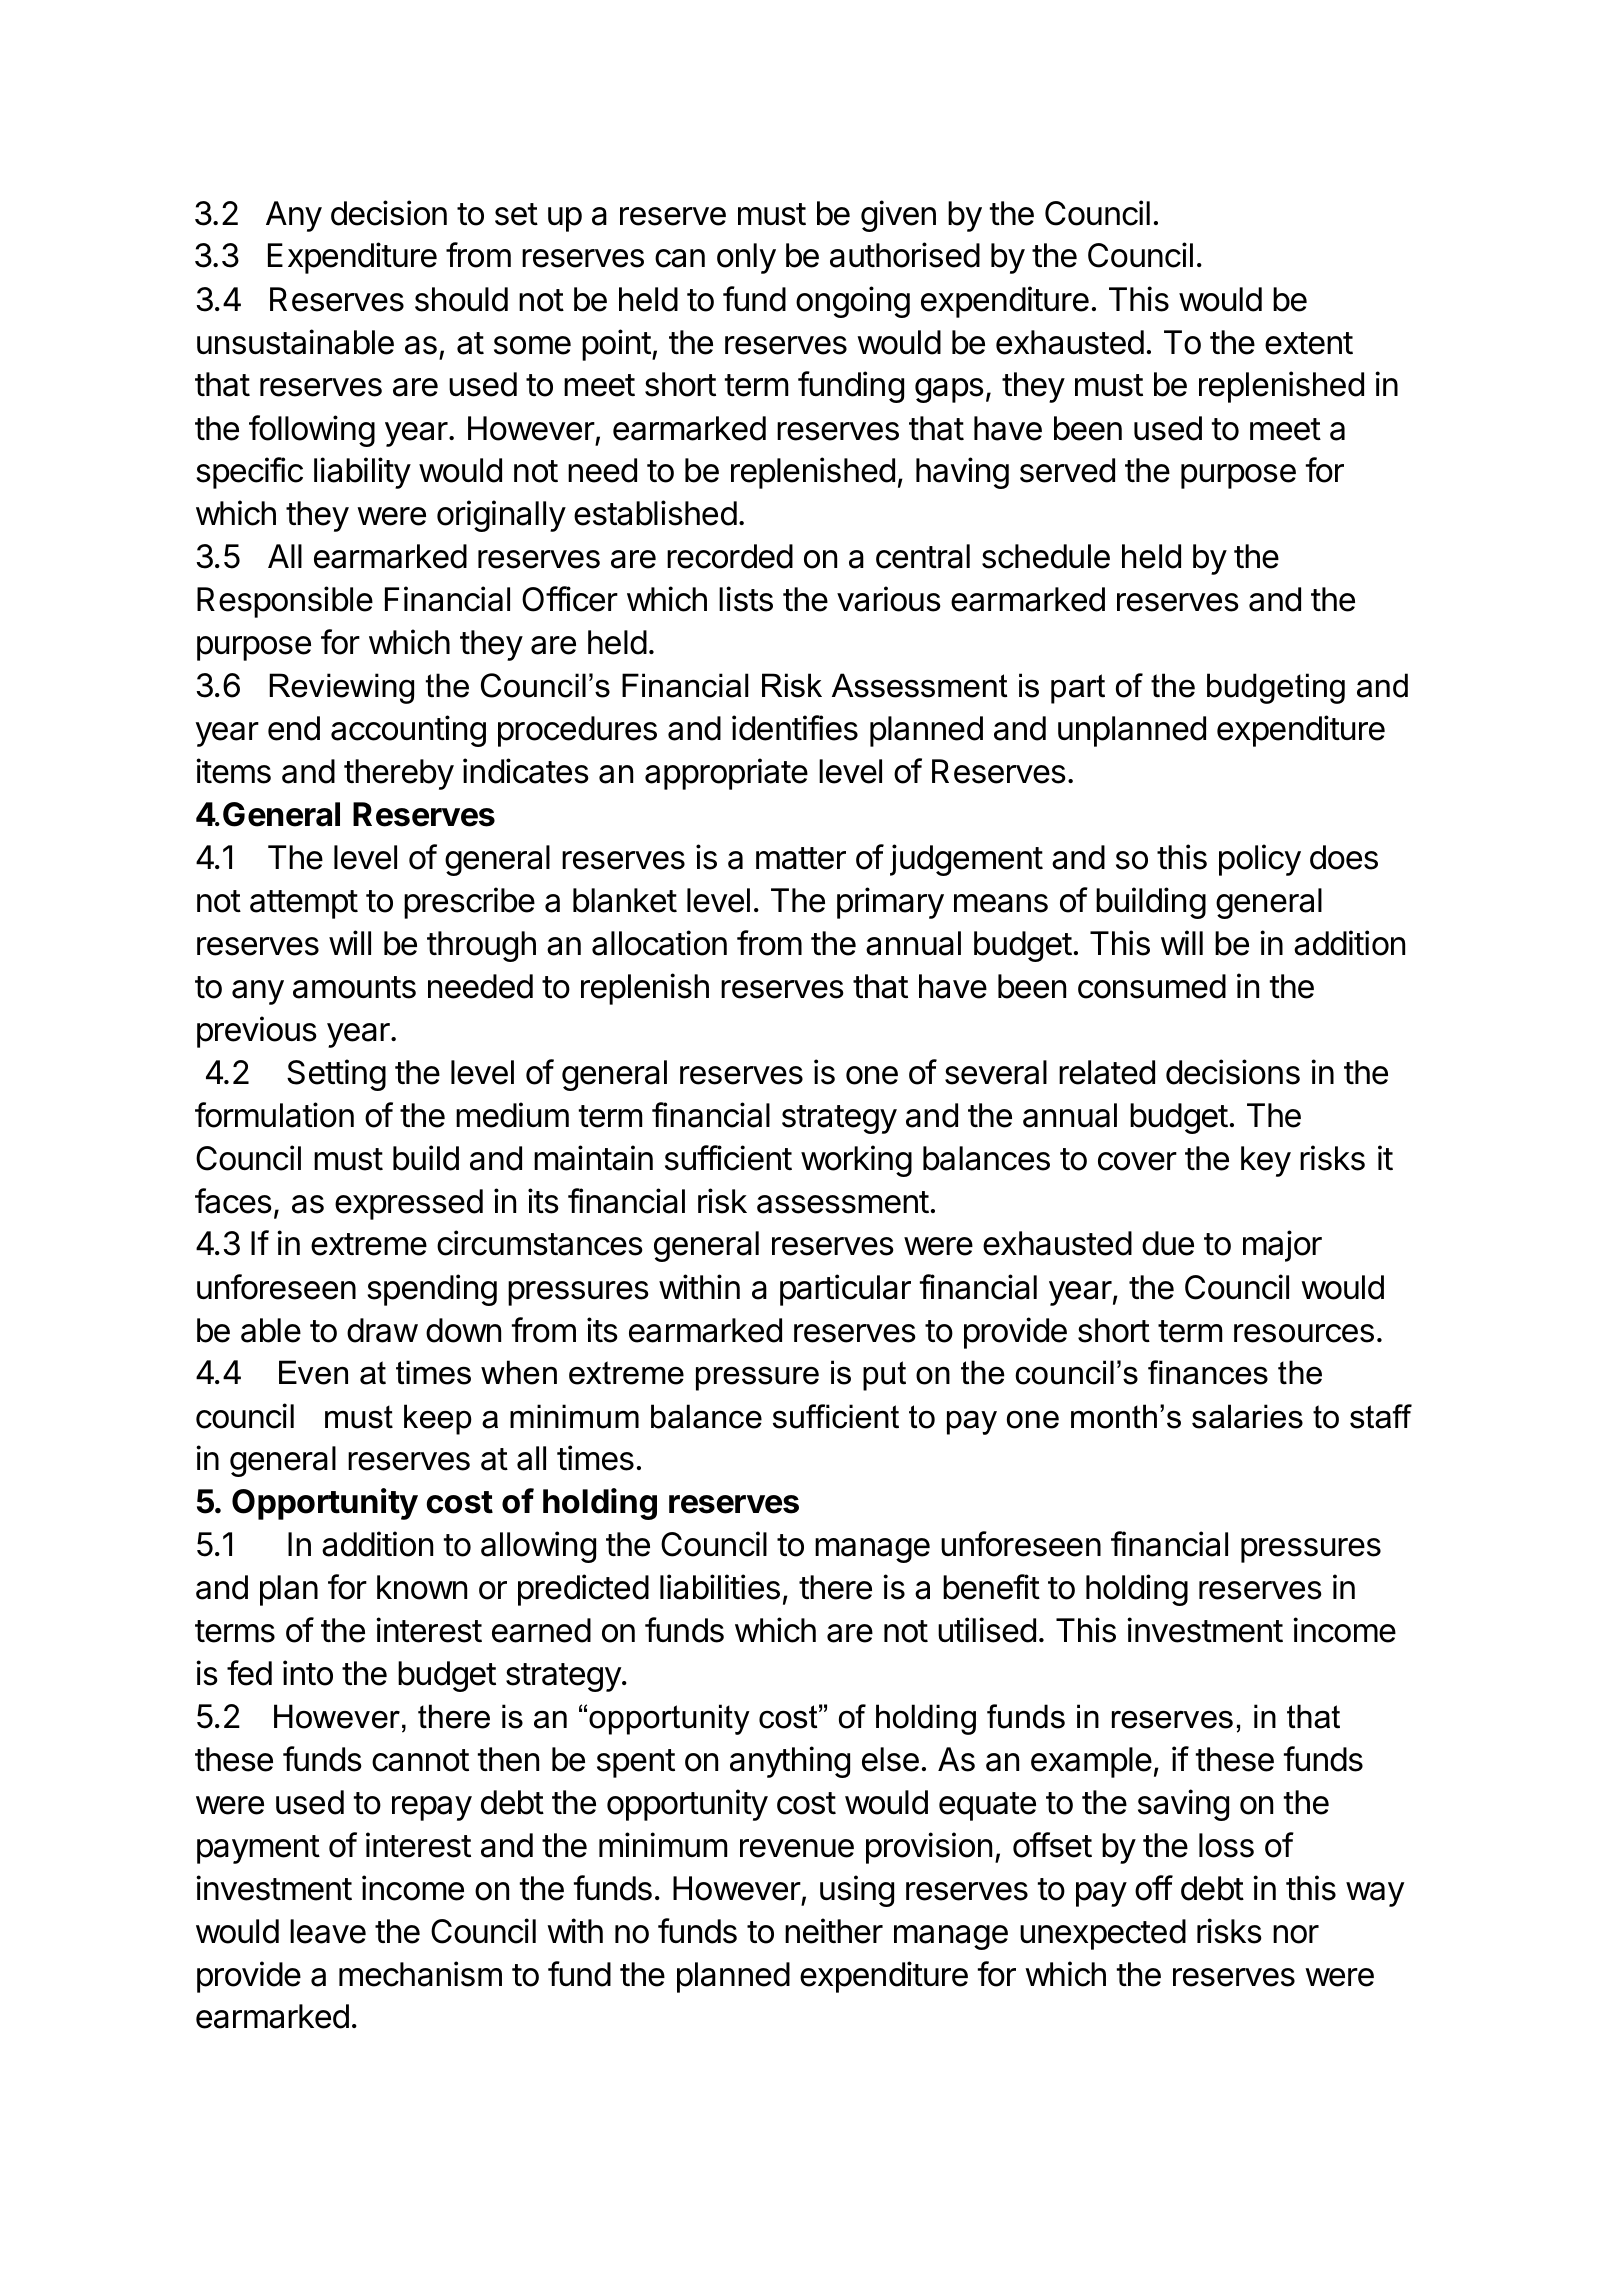  What do you see at coordinates (746, 258) in the page?
I see `only` at bounding box center [746, 258].
